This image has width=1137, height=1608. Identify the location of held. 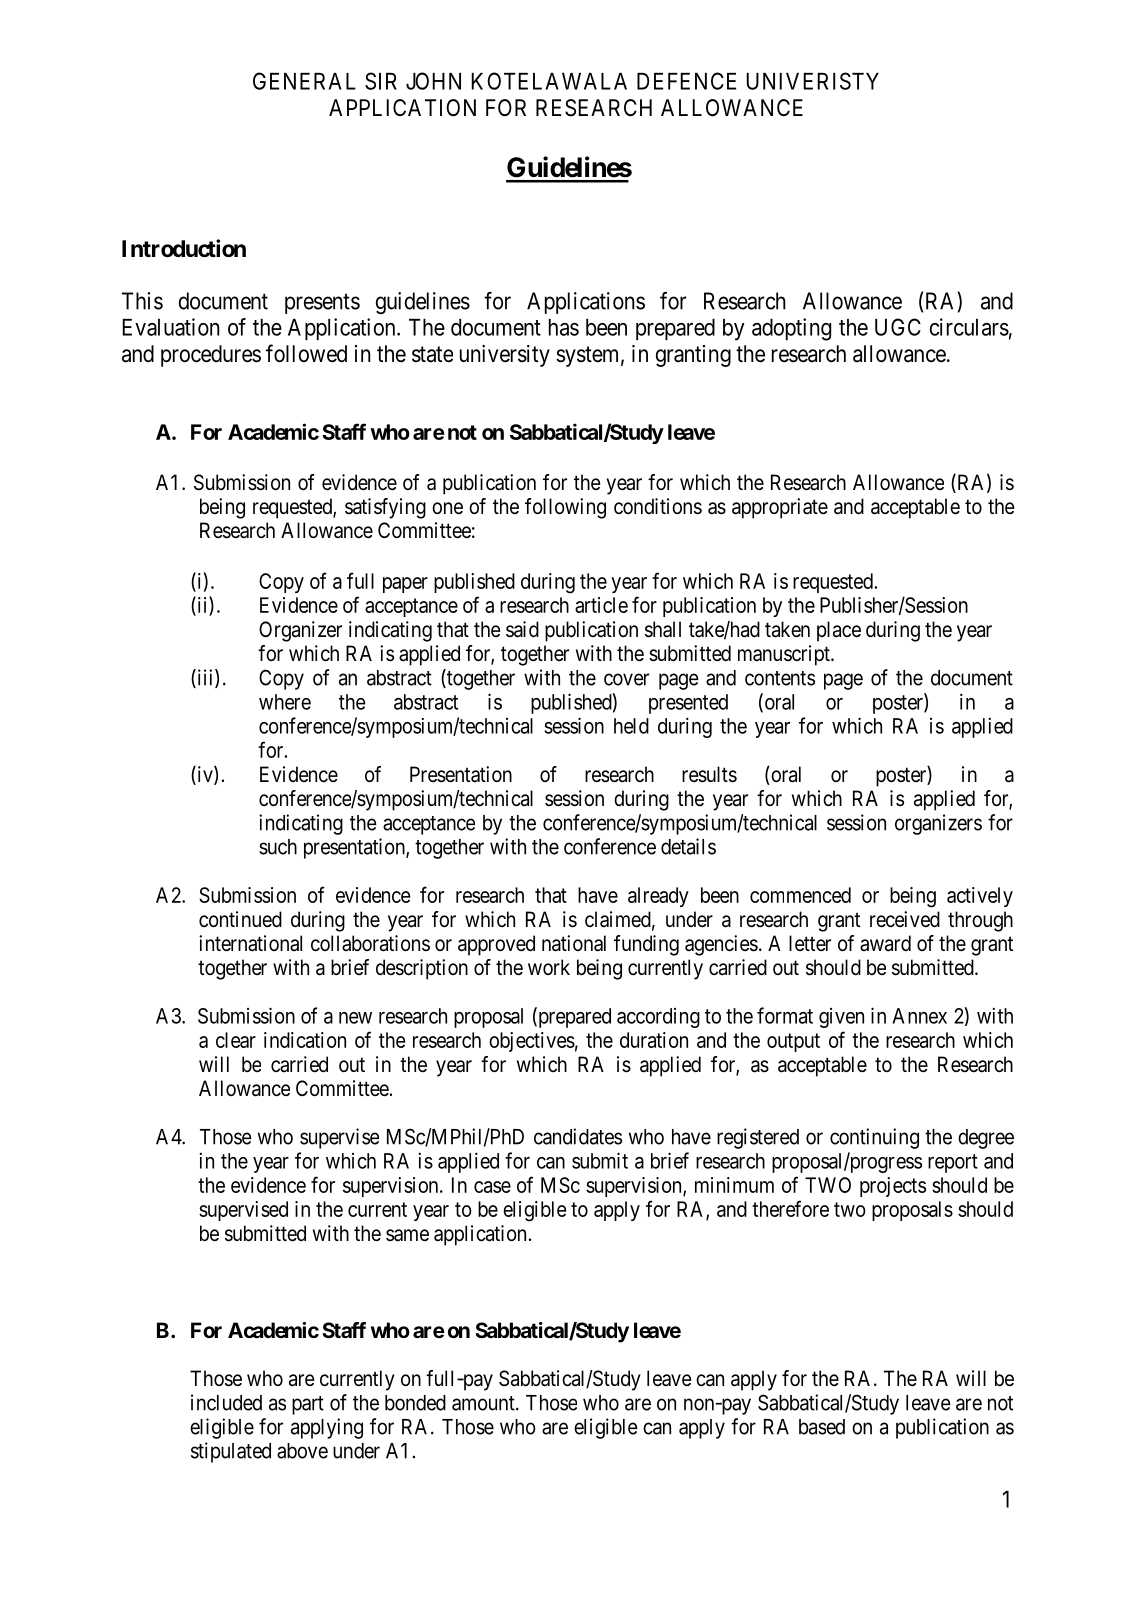
(631, 726).
